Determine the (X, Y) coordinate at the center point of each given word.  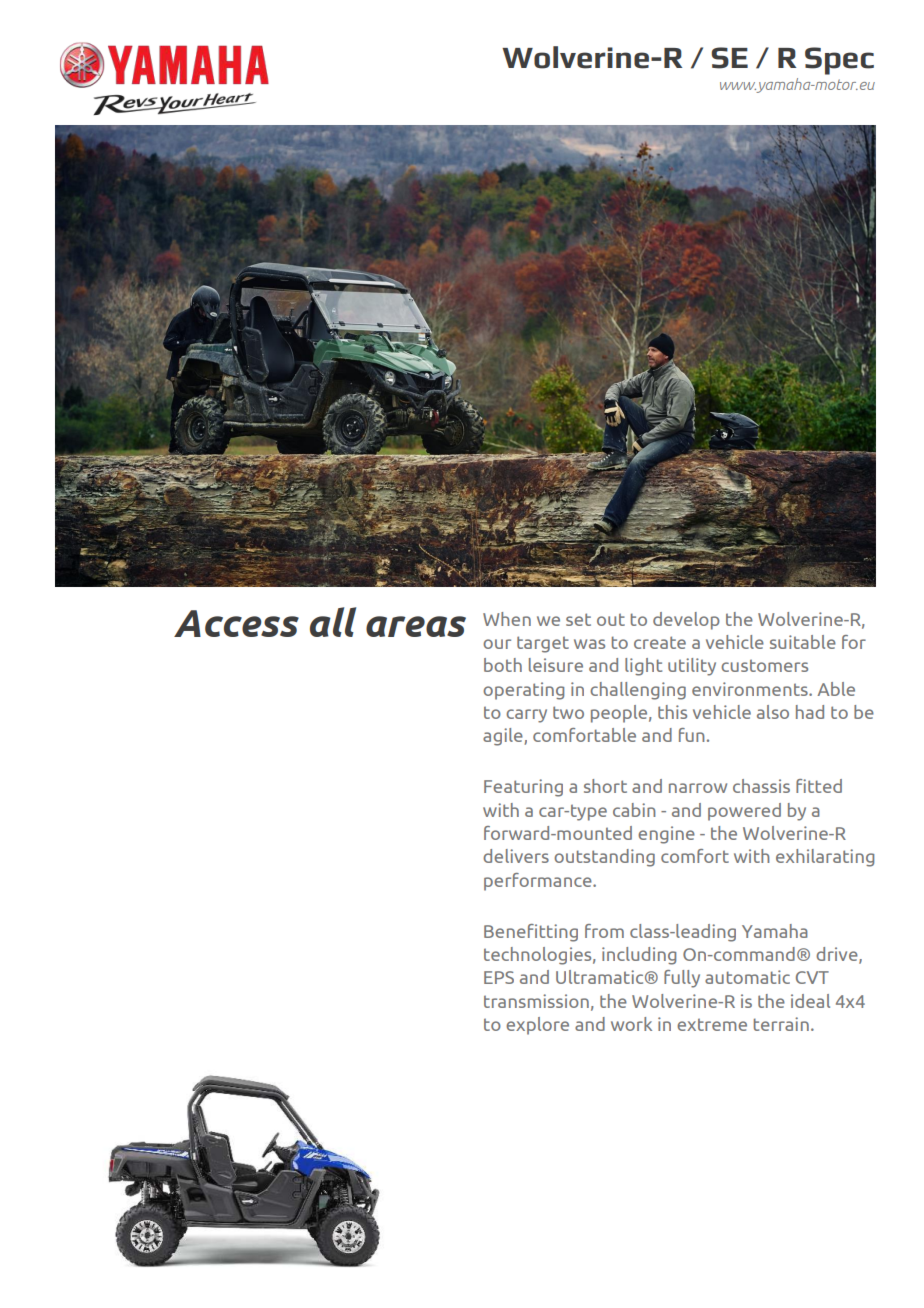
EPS (499, 977)
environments (751, 689)
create (660, 642)
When (507, 619)
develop (686, 621)
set (578, 619)
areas (416, 626)
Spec (839, 61)
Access (236, 623)
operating (523, 691)
